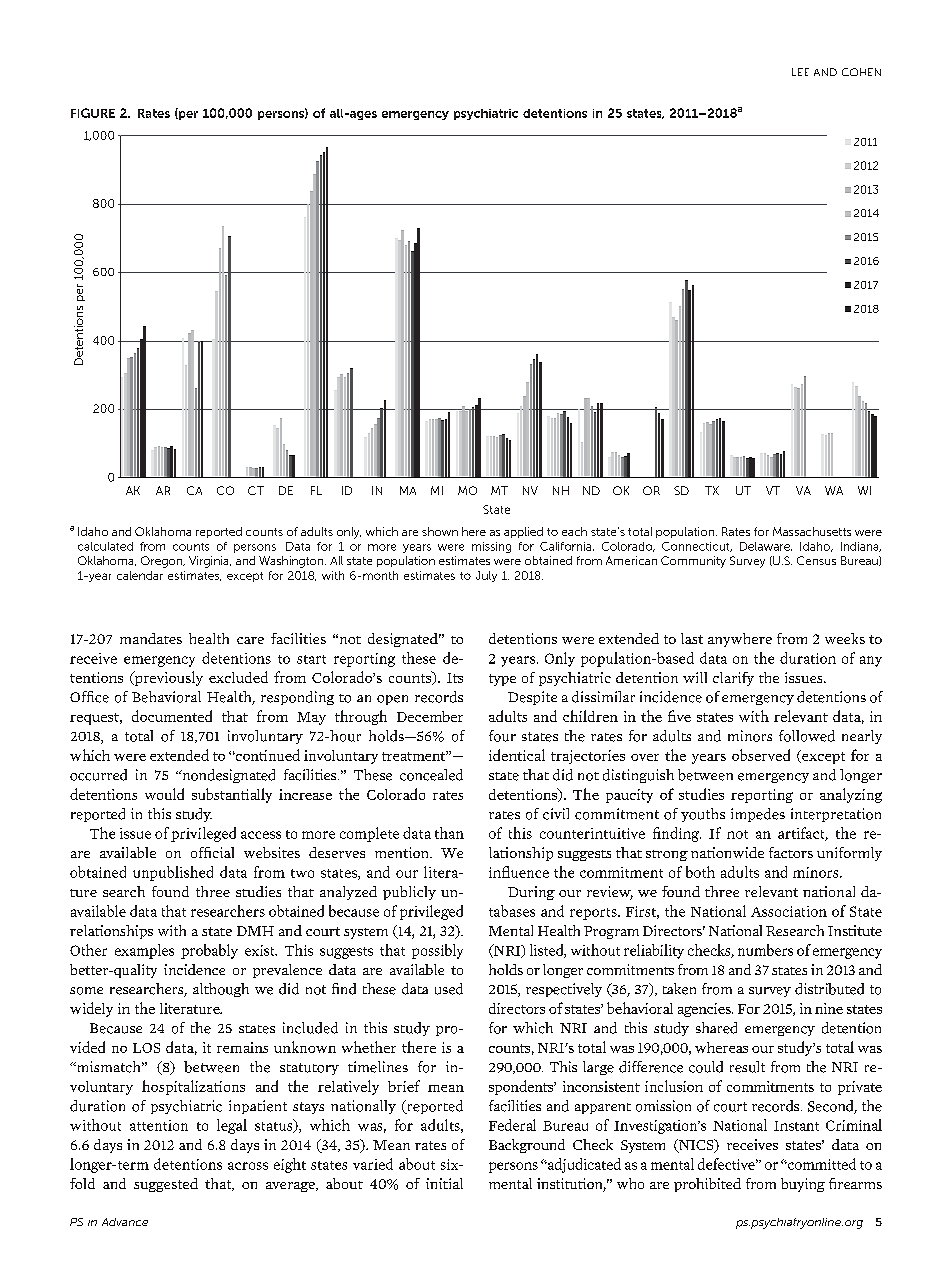  What do you see at coordinates (812, 531) in the screenshot?
I see `Massachusetts` at bounding box center [812, 531].
